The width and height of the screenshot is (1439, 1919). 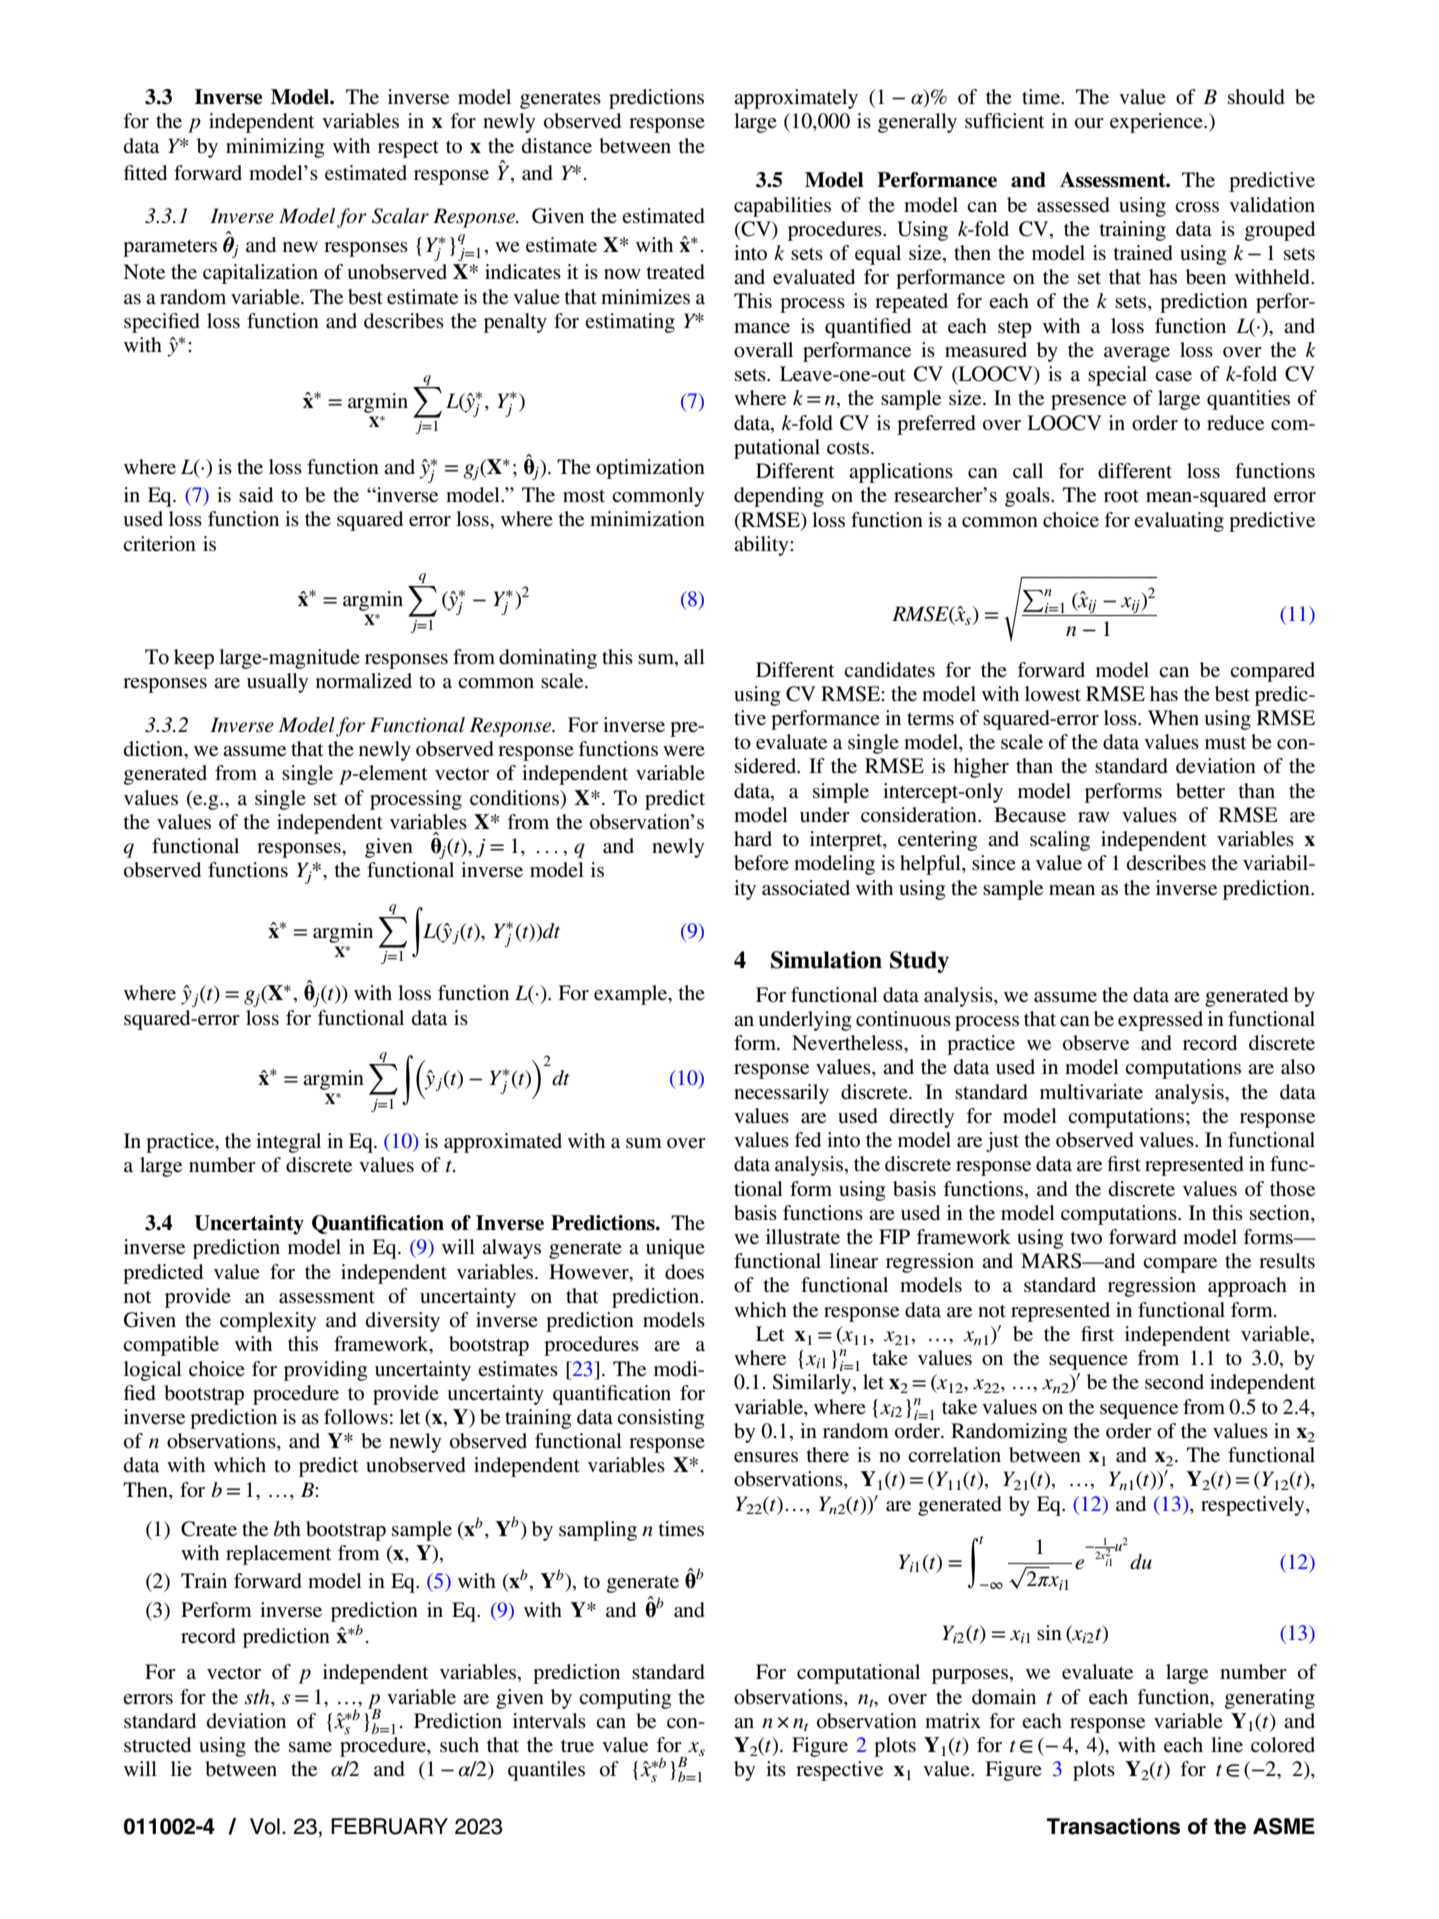 I want to click on its, so click(x=776, y=1768).
